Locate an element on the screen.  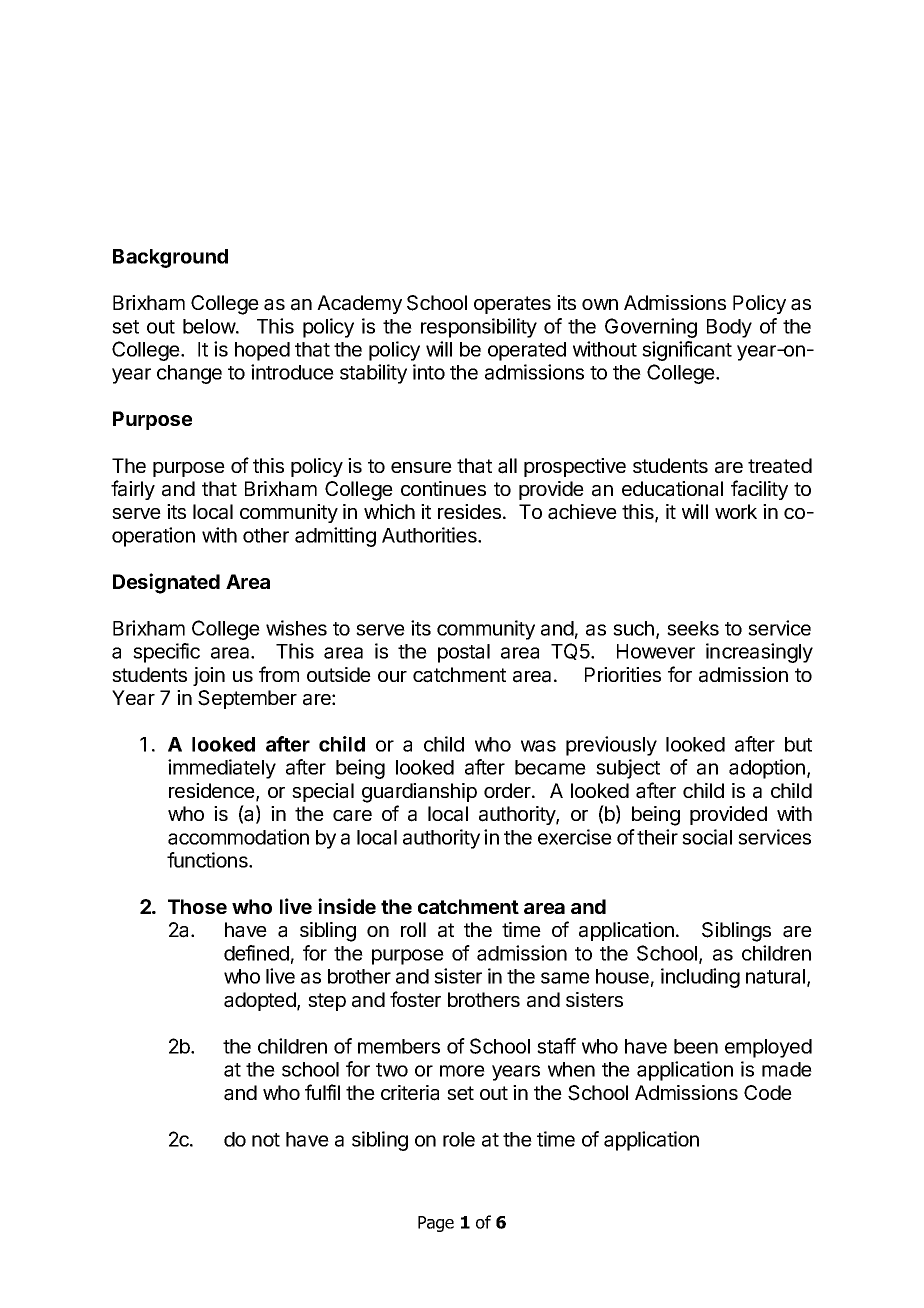
social is located at coordinates (707, 837).
